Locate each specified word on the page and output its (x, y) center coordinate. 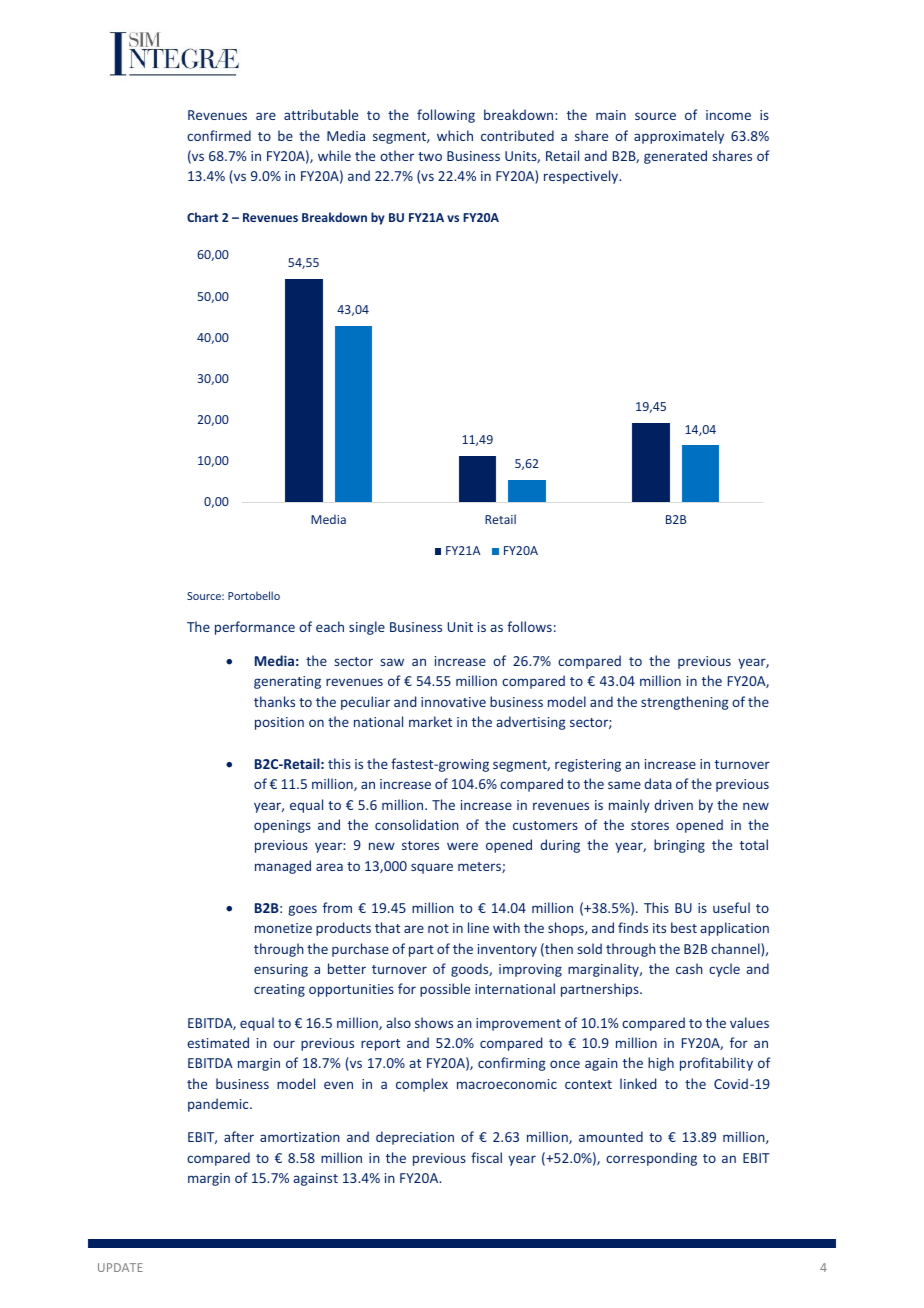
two (430, 156)
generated (675, 157)
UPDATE (120, 1267)
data (658, 783)
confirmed (219, 135)
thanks (274, 701)
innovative (453, 702)
